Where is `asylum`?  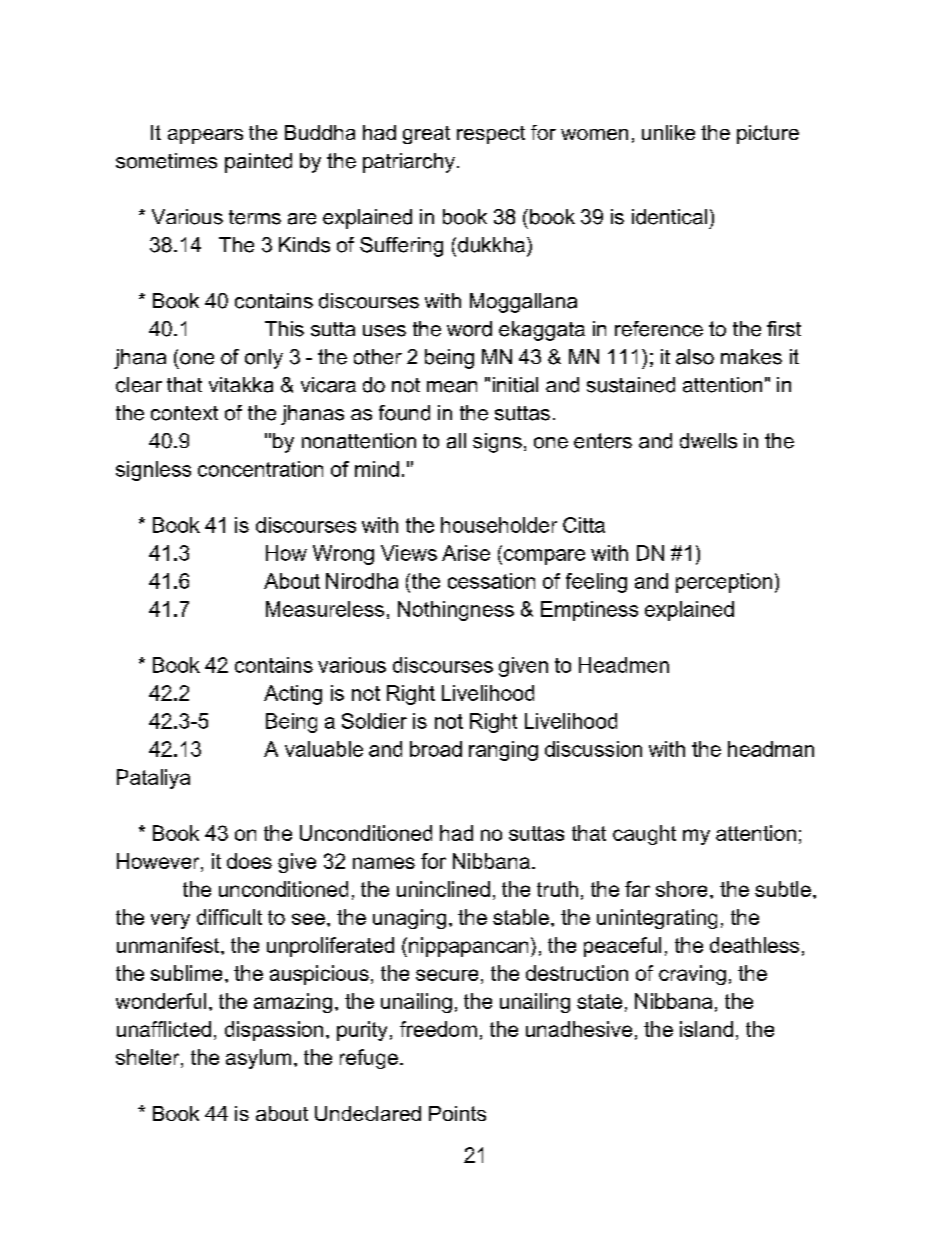
asylum is located at coordinates (258, 1059).
